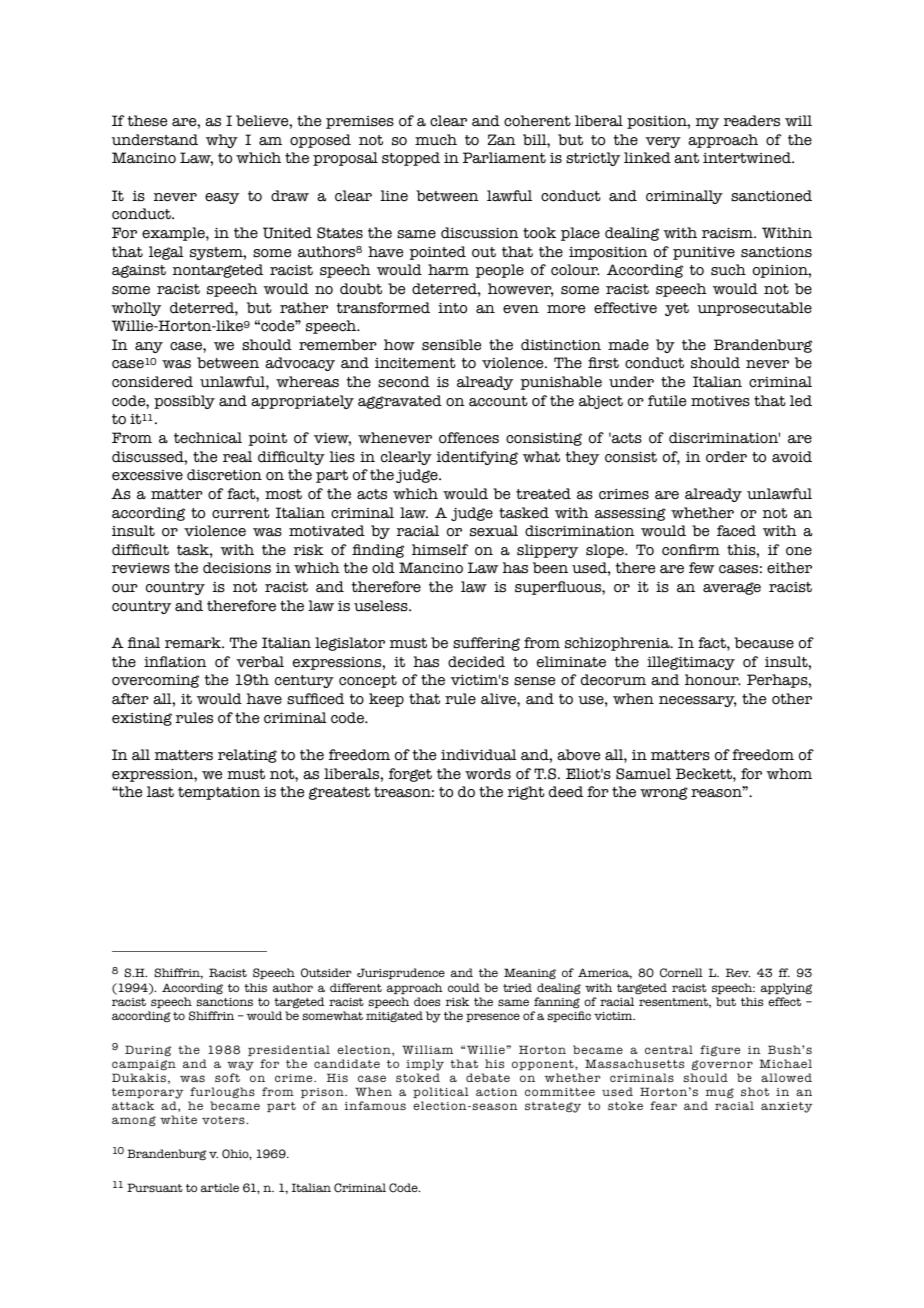  Describe the element at coordinates (748, 158) in the page. I see `intertwined` at that location.
